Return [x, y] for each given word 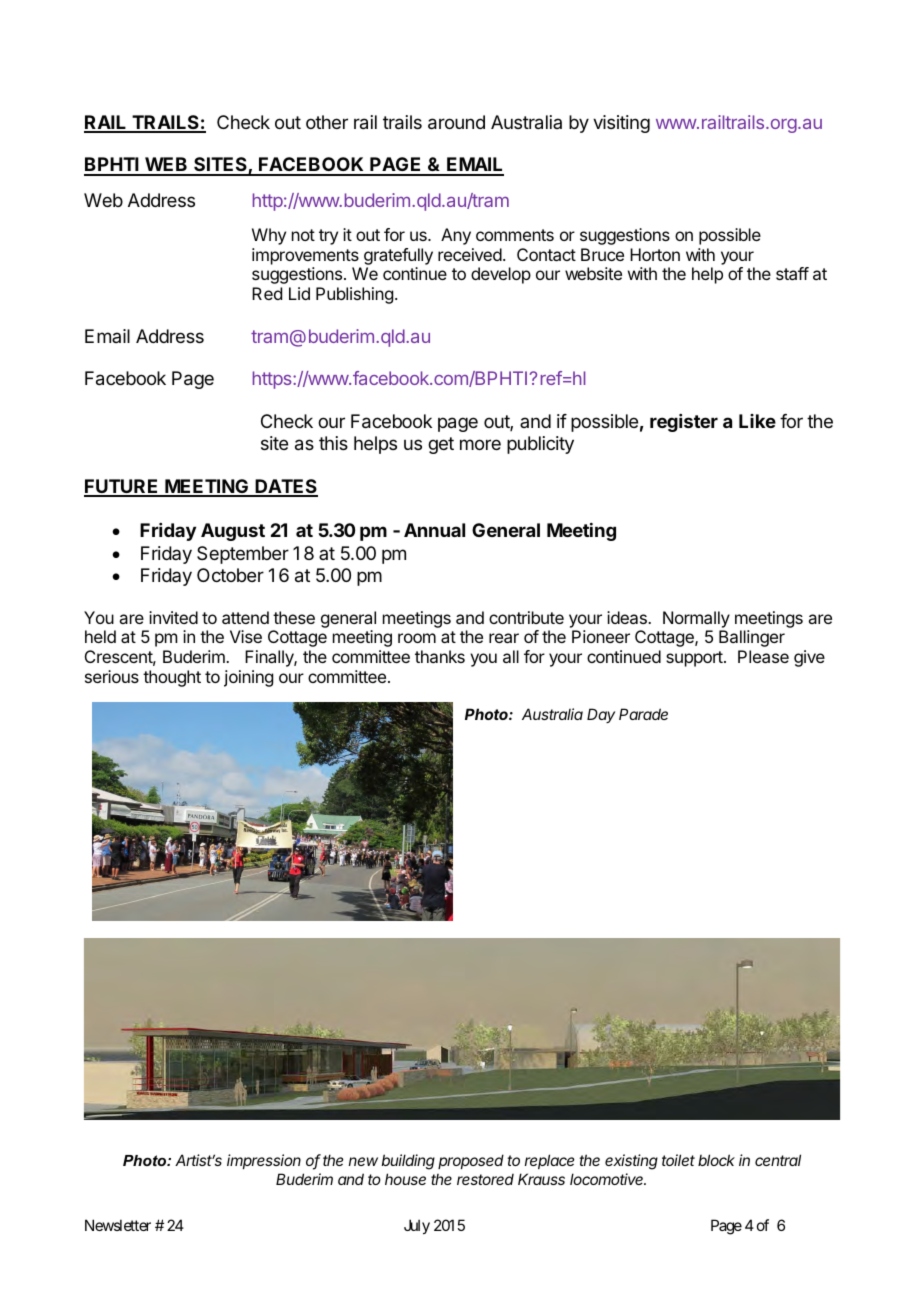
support [695, 659]
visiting [621, 124]
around [456, 122]
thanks [440, 656]
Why [269, 236]
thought [172, 678]
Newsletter [118, 1225]
